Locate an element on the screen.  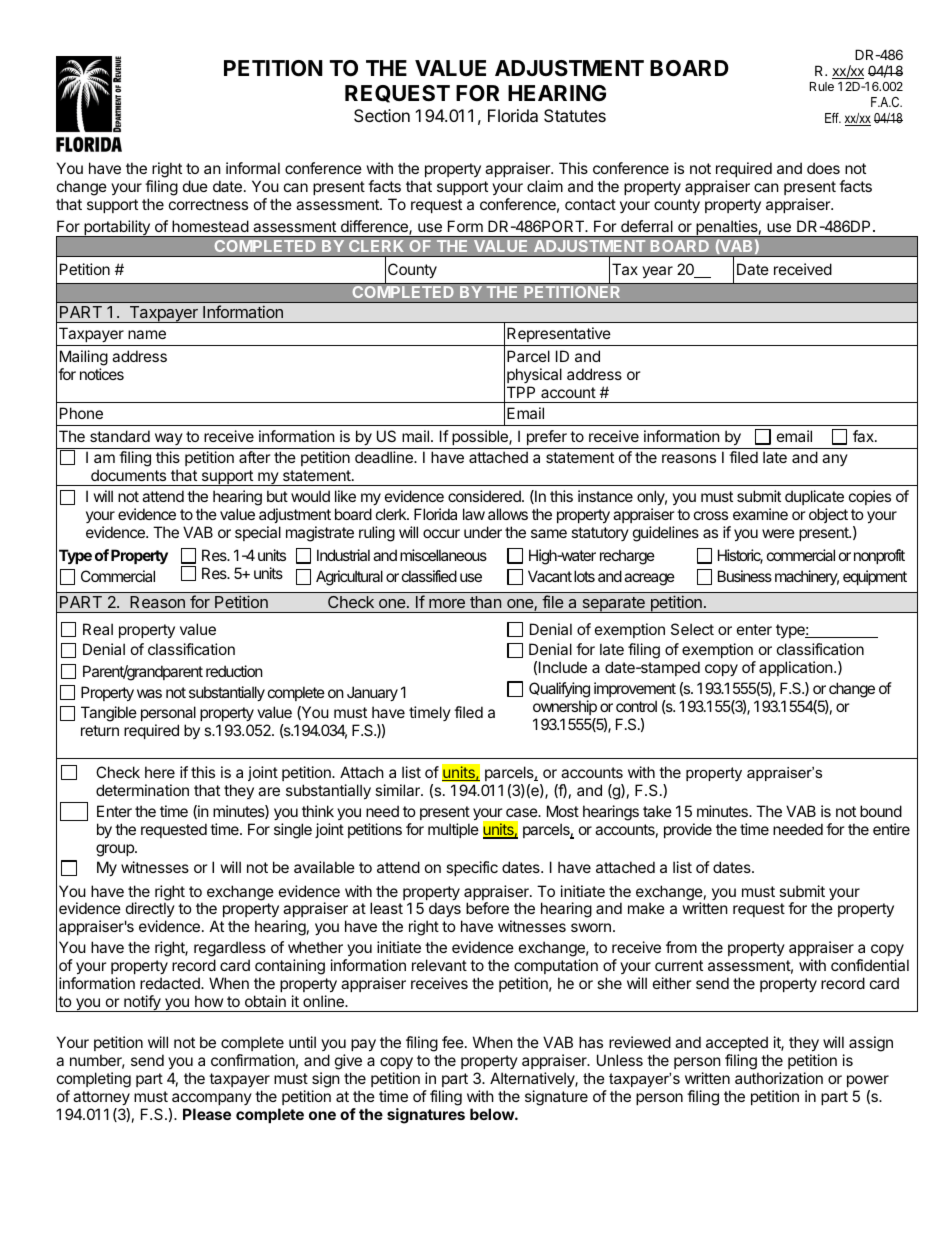
special is located at coordinates (258, 533).
